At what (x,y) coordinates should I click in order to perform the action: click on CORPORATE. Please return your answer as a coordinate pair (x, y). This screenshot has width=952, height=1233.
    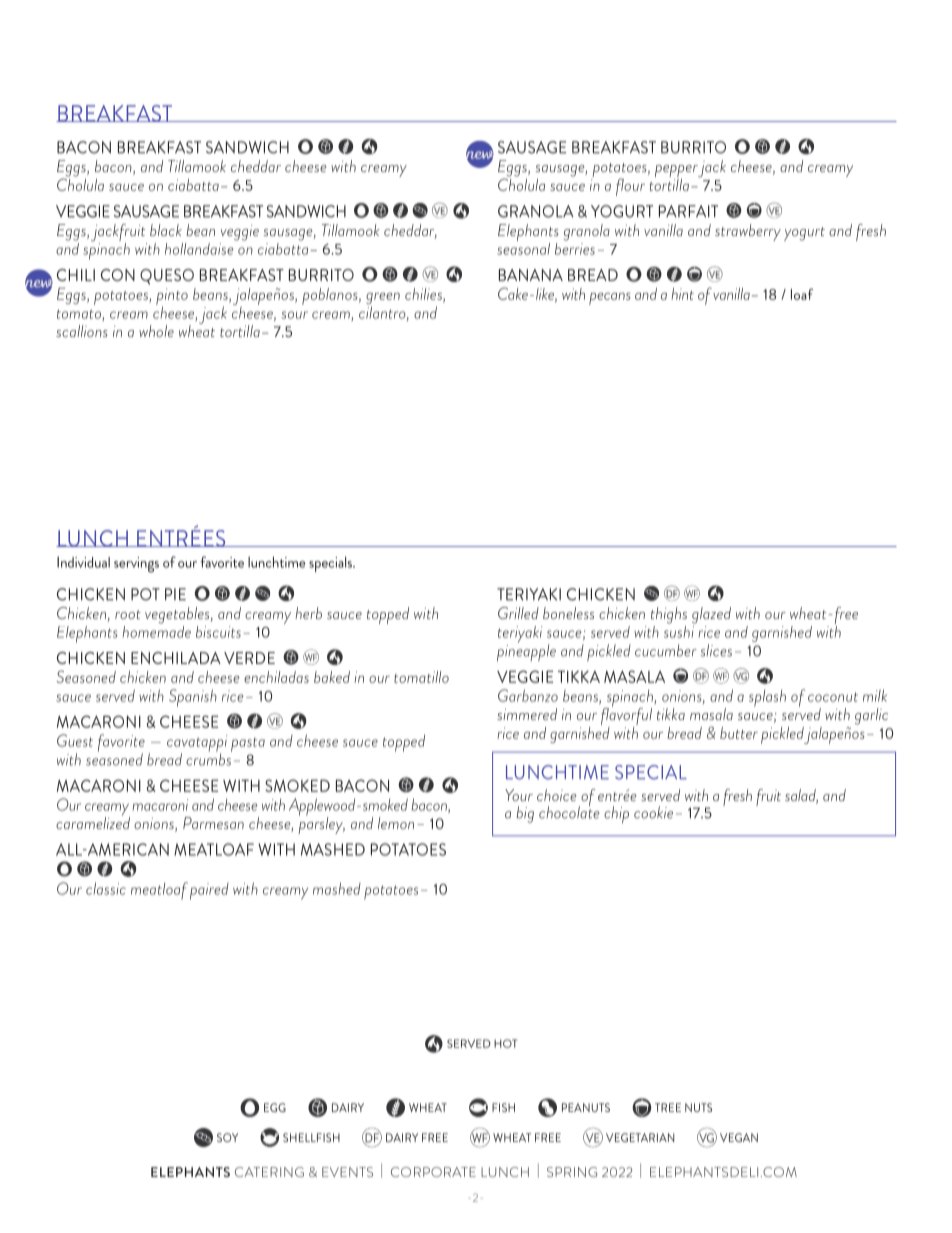
    Looking at the image, I should click on (433, 1172).
